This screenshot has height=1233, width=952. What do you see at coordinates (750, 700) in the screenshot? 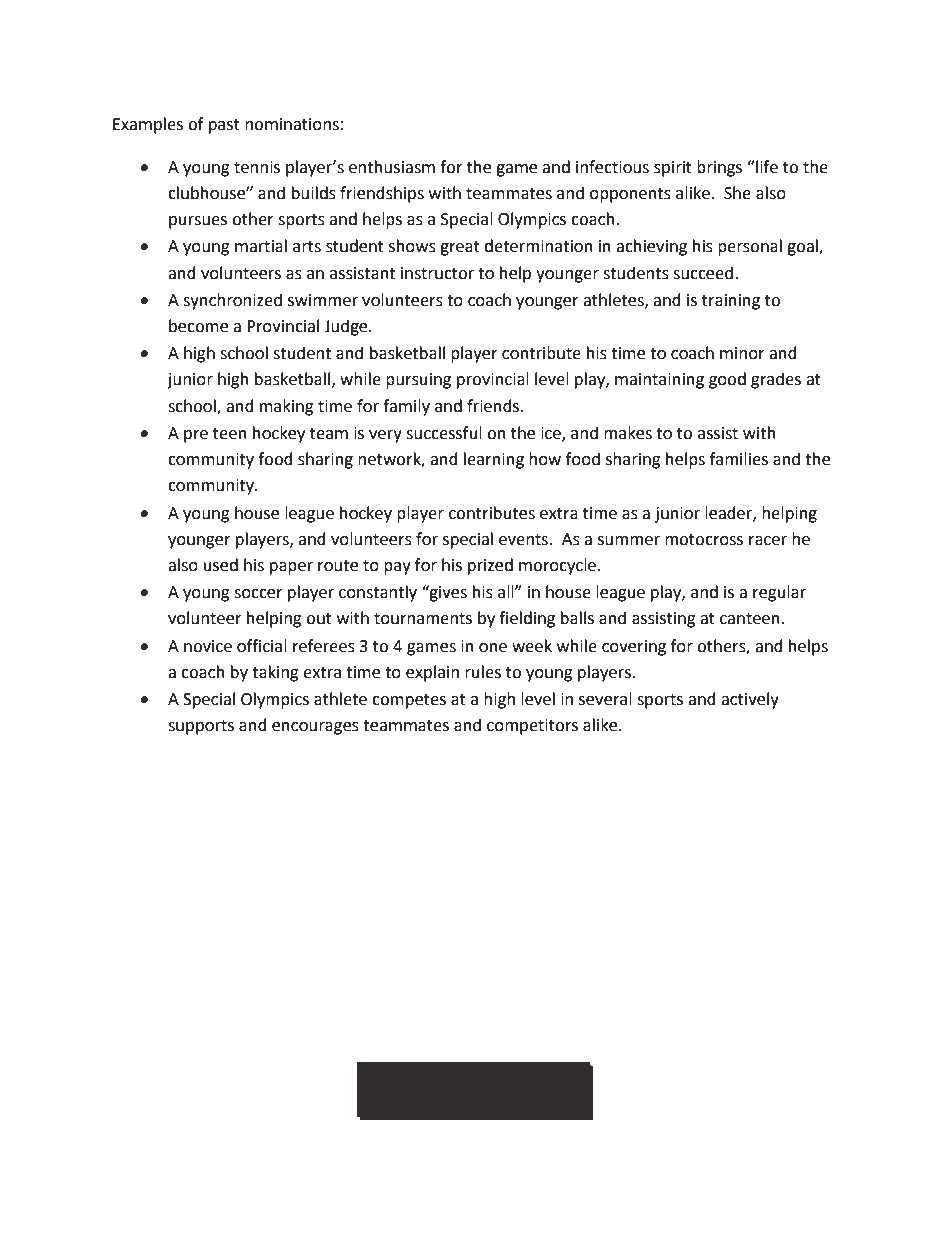
I see `actively` at bounding box center [750, 700].
